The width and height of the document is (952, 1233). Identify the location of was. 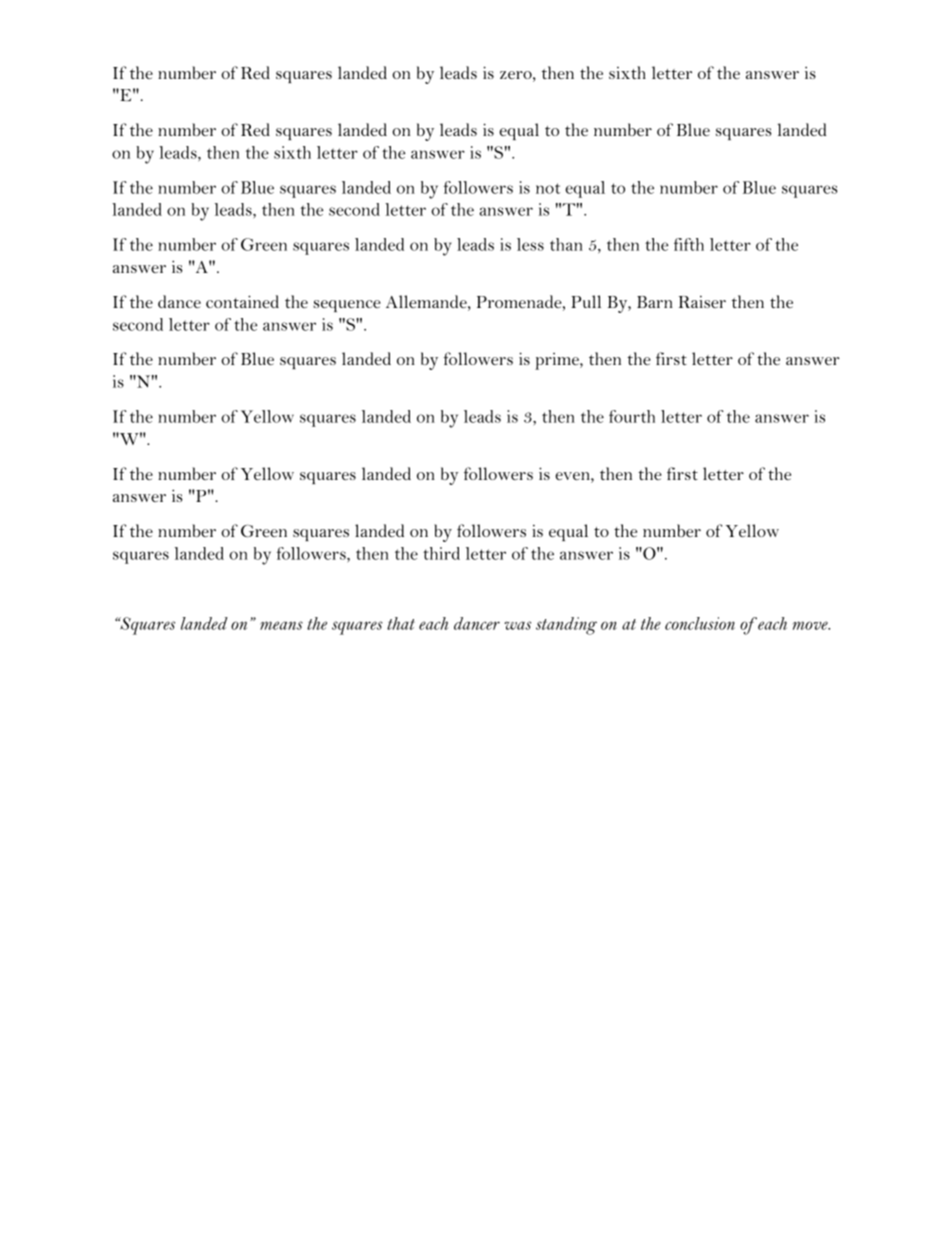
(517, 625).
